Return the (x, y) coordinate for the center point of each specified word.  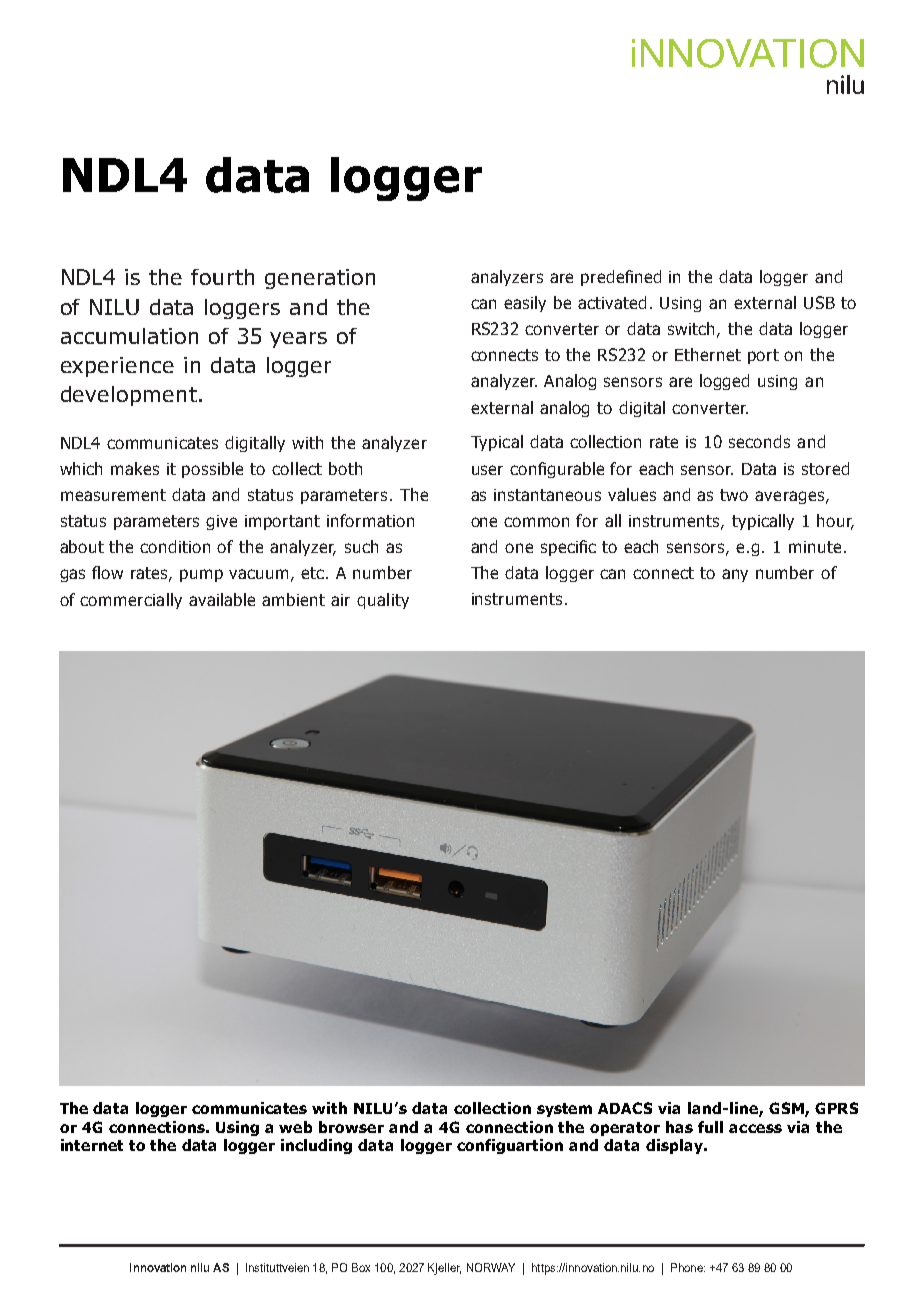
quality (383, 601)
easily (525, 304)
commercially (131, 601)
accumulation (129, 336)
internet (92, 1145)
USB (819, 302)
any (735, 575)
